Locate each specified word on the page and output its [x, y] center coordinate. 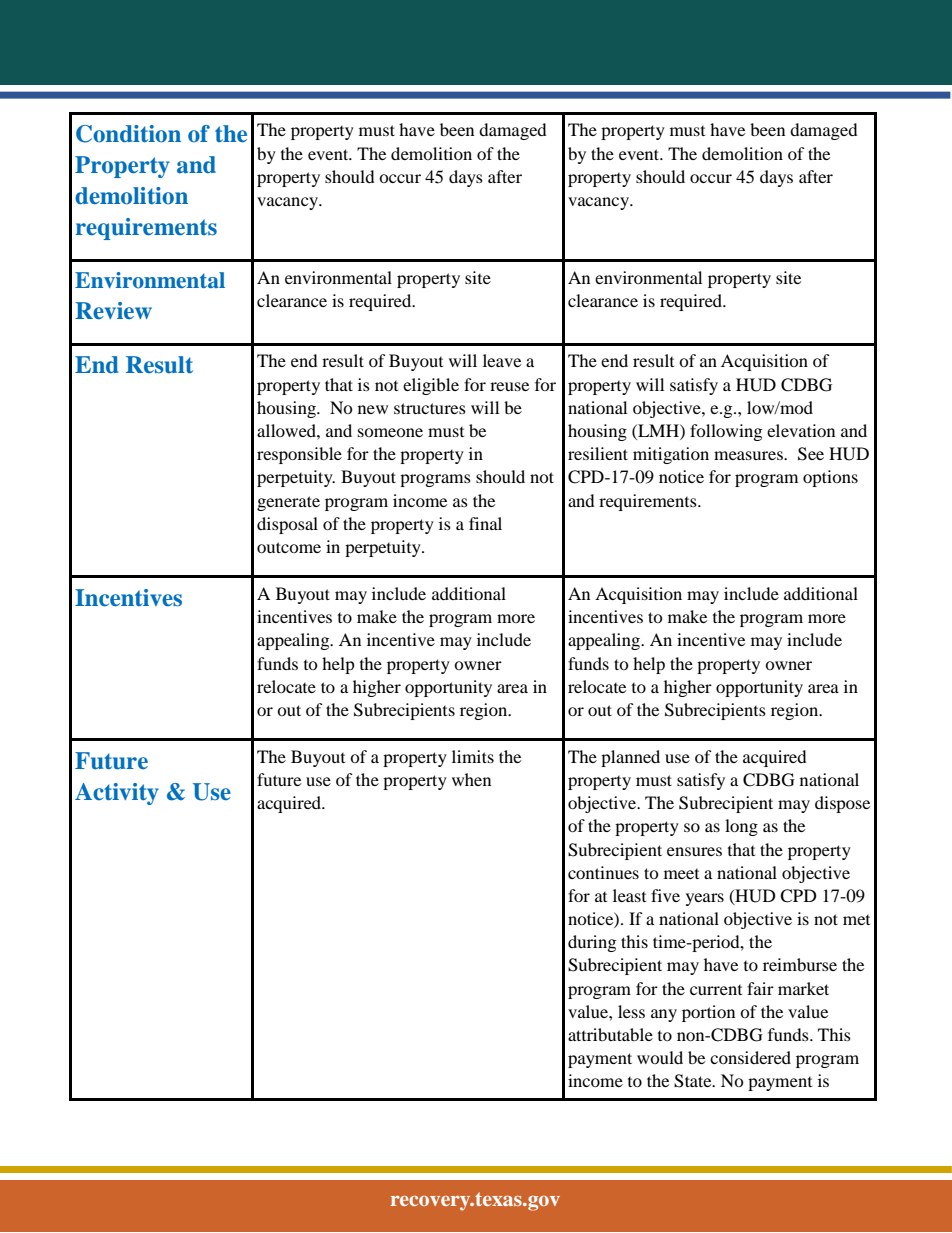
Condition [128, 134]
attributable [610, 1034]
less [631, 1011]
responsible [299, 455]
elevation [801, 430]
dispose [842, 804]
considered [750, 1057]
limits [473, 756]
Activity [117, 794]
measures [749, 455]
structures [430, 408]
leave [502, 360]
